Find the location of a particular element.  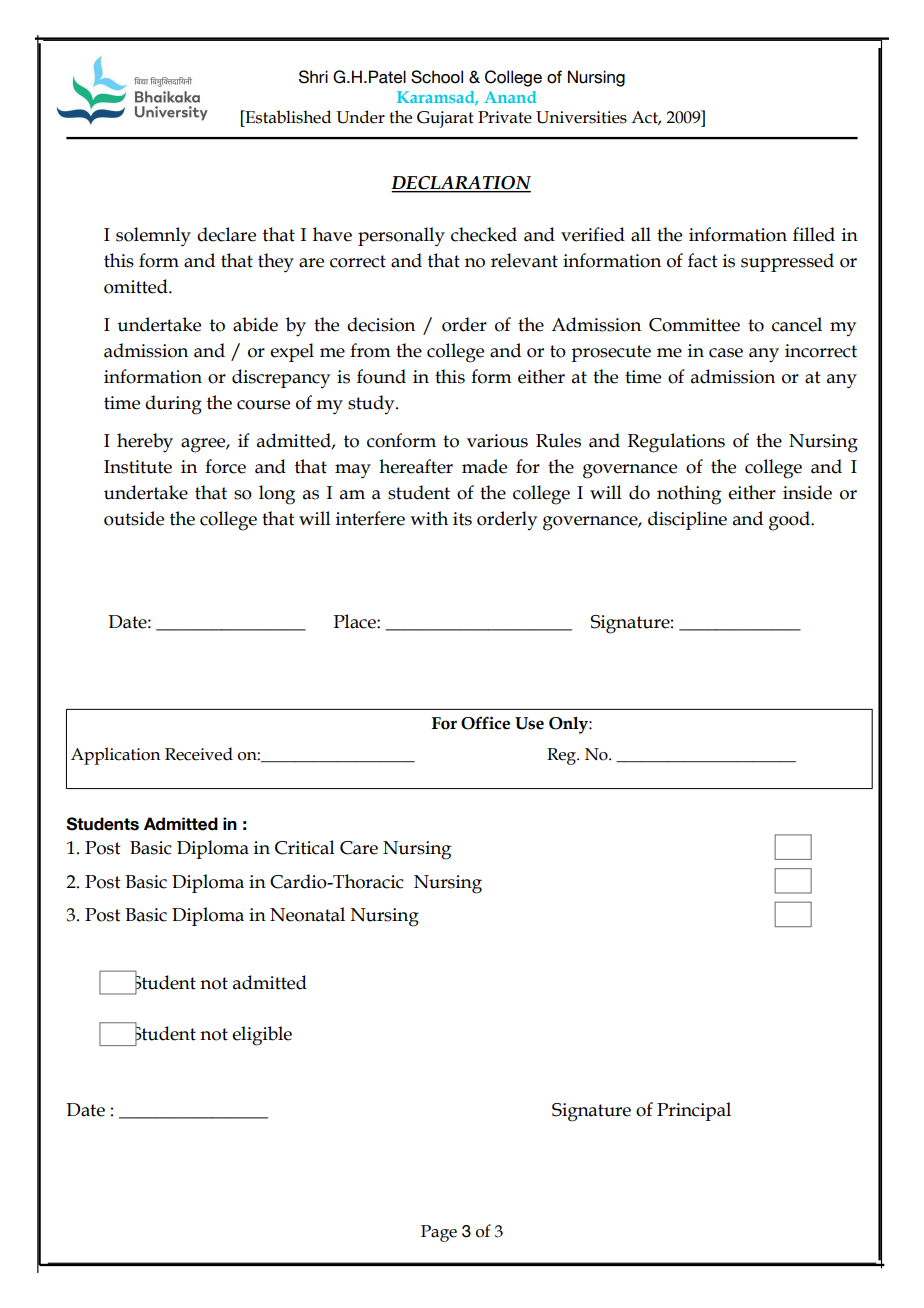

during is located at coordinates (173, 405).
